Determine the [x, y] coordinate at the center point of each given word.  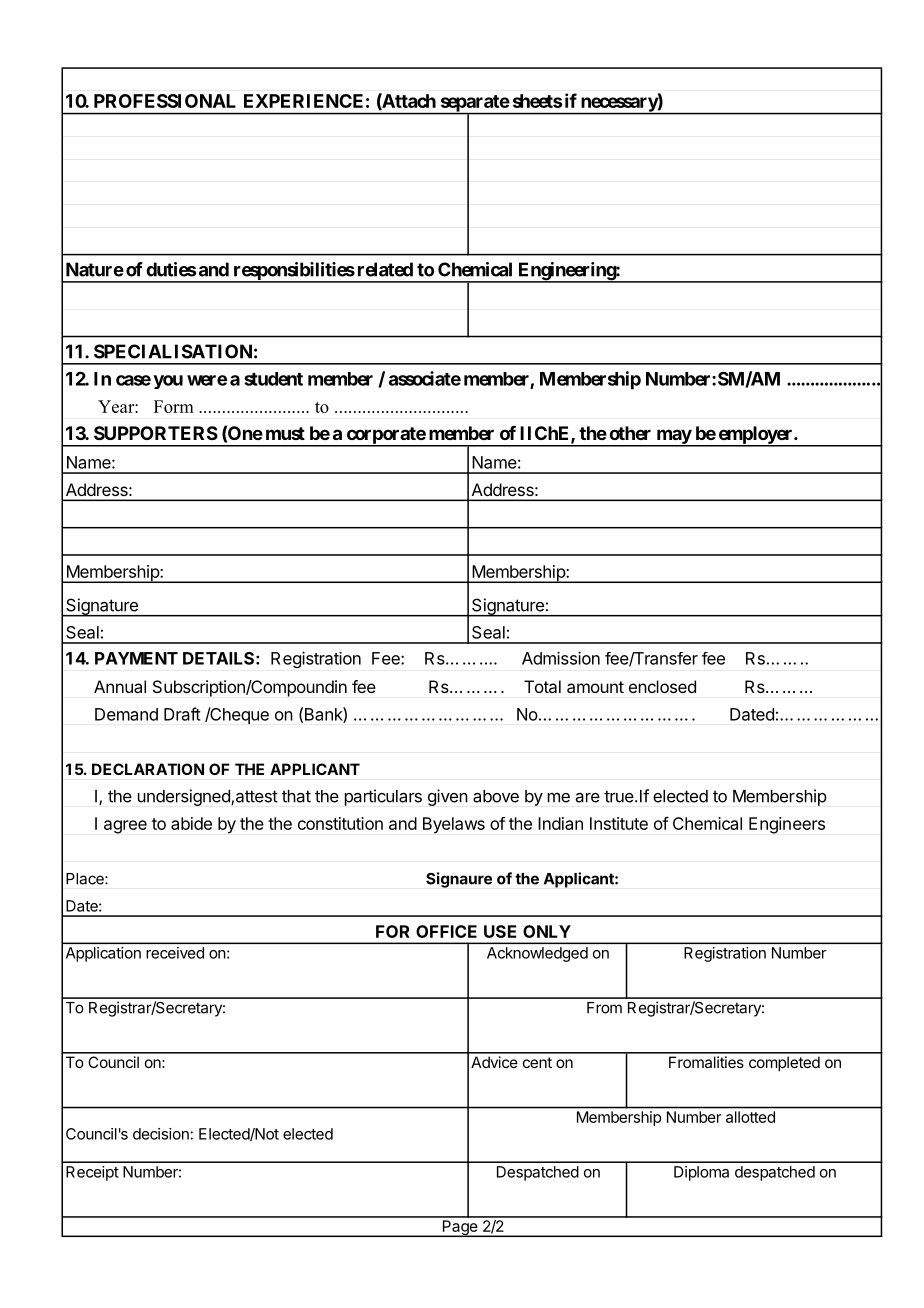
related [385, 269]
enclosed [662, 686]
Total [542, 686]
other [630, 433]
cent [537, 1062]
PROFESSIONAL [165, 101]
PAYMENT [136, 658]
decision [161, 1134]
